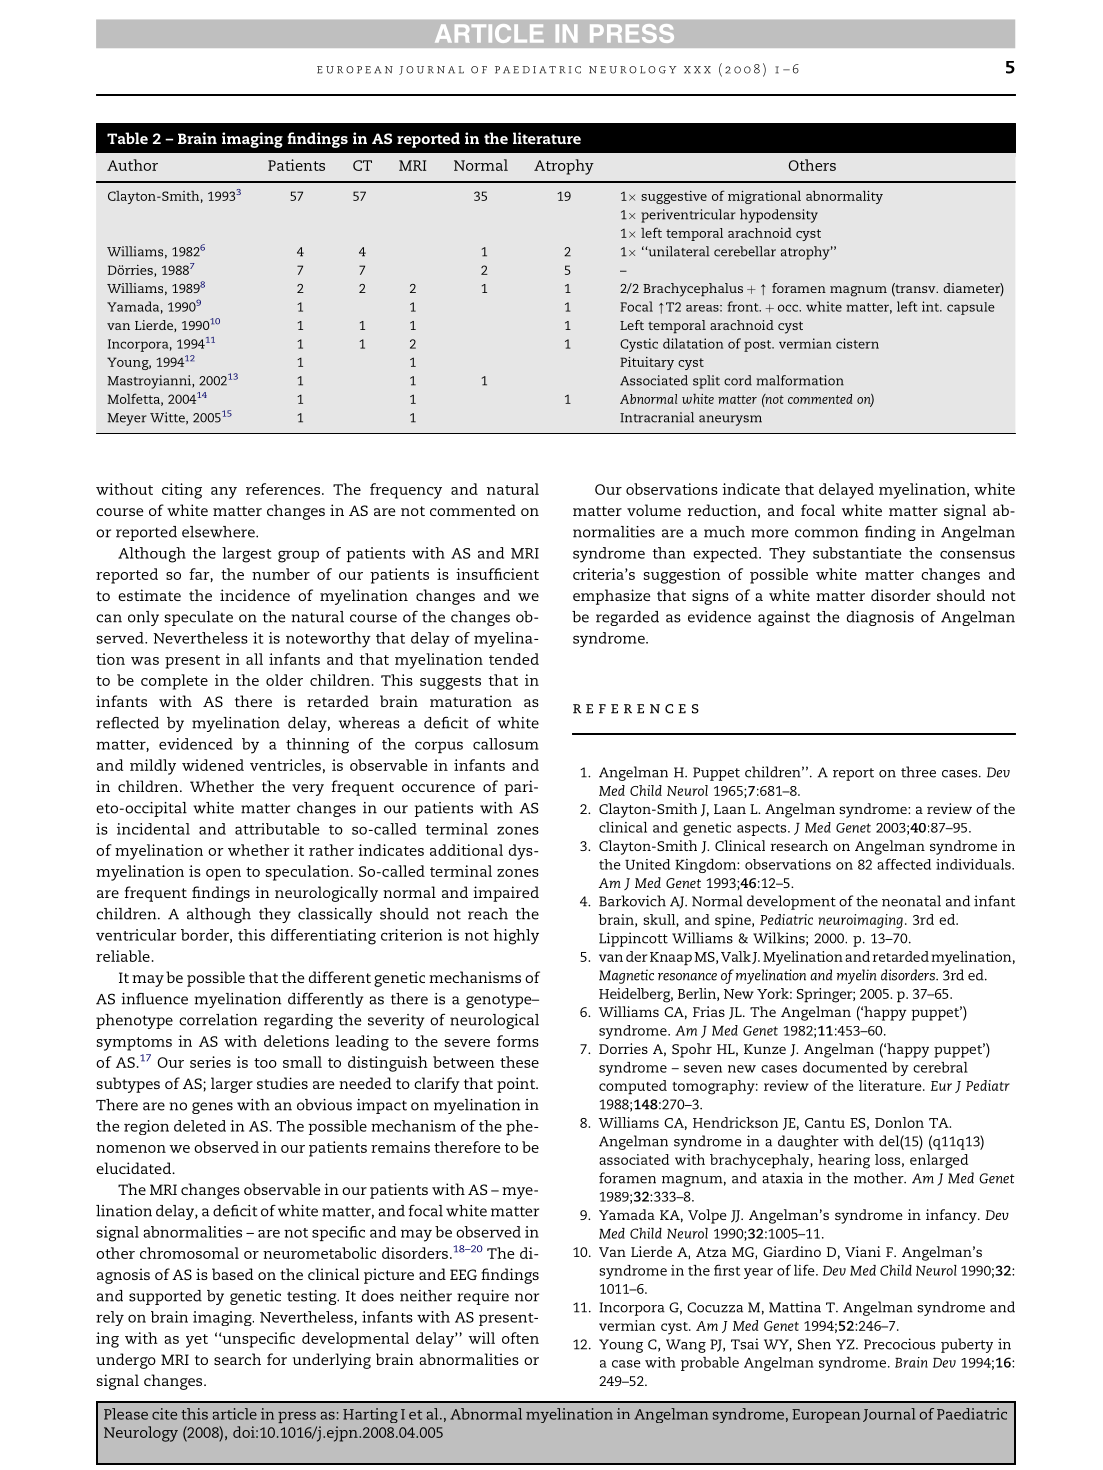 Image resolution: width=1103 pixels, height=1470 pixels. I want to click on yet, so click(197, 1341).
